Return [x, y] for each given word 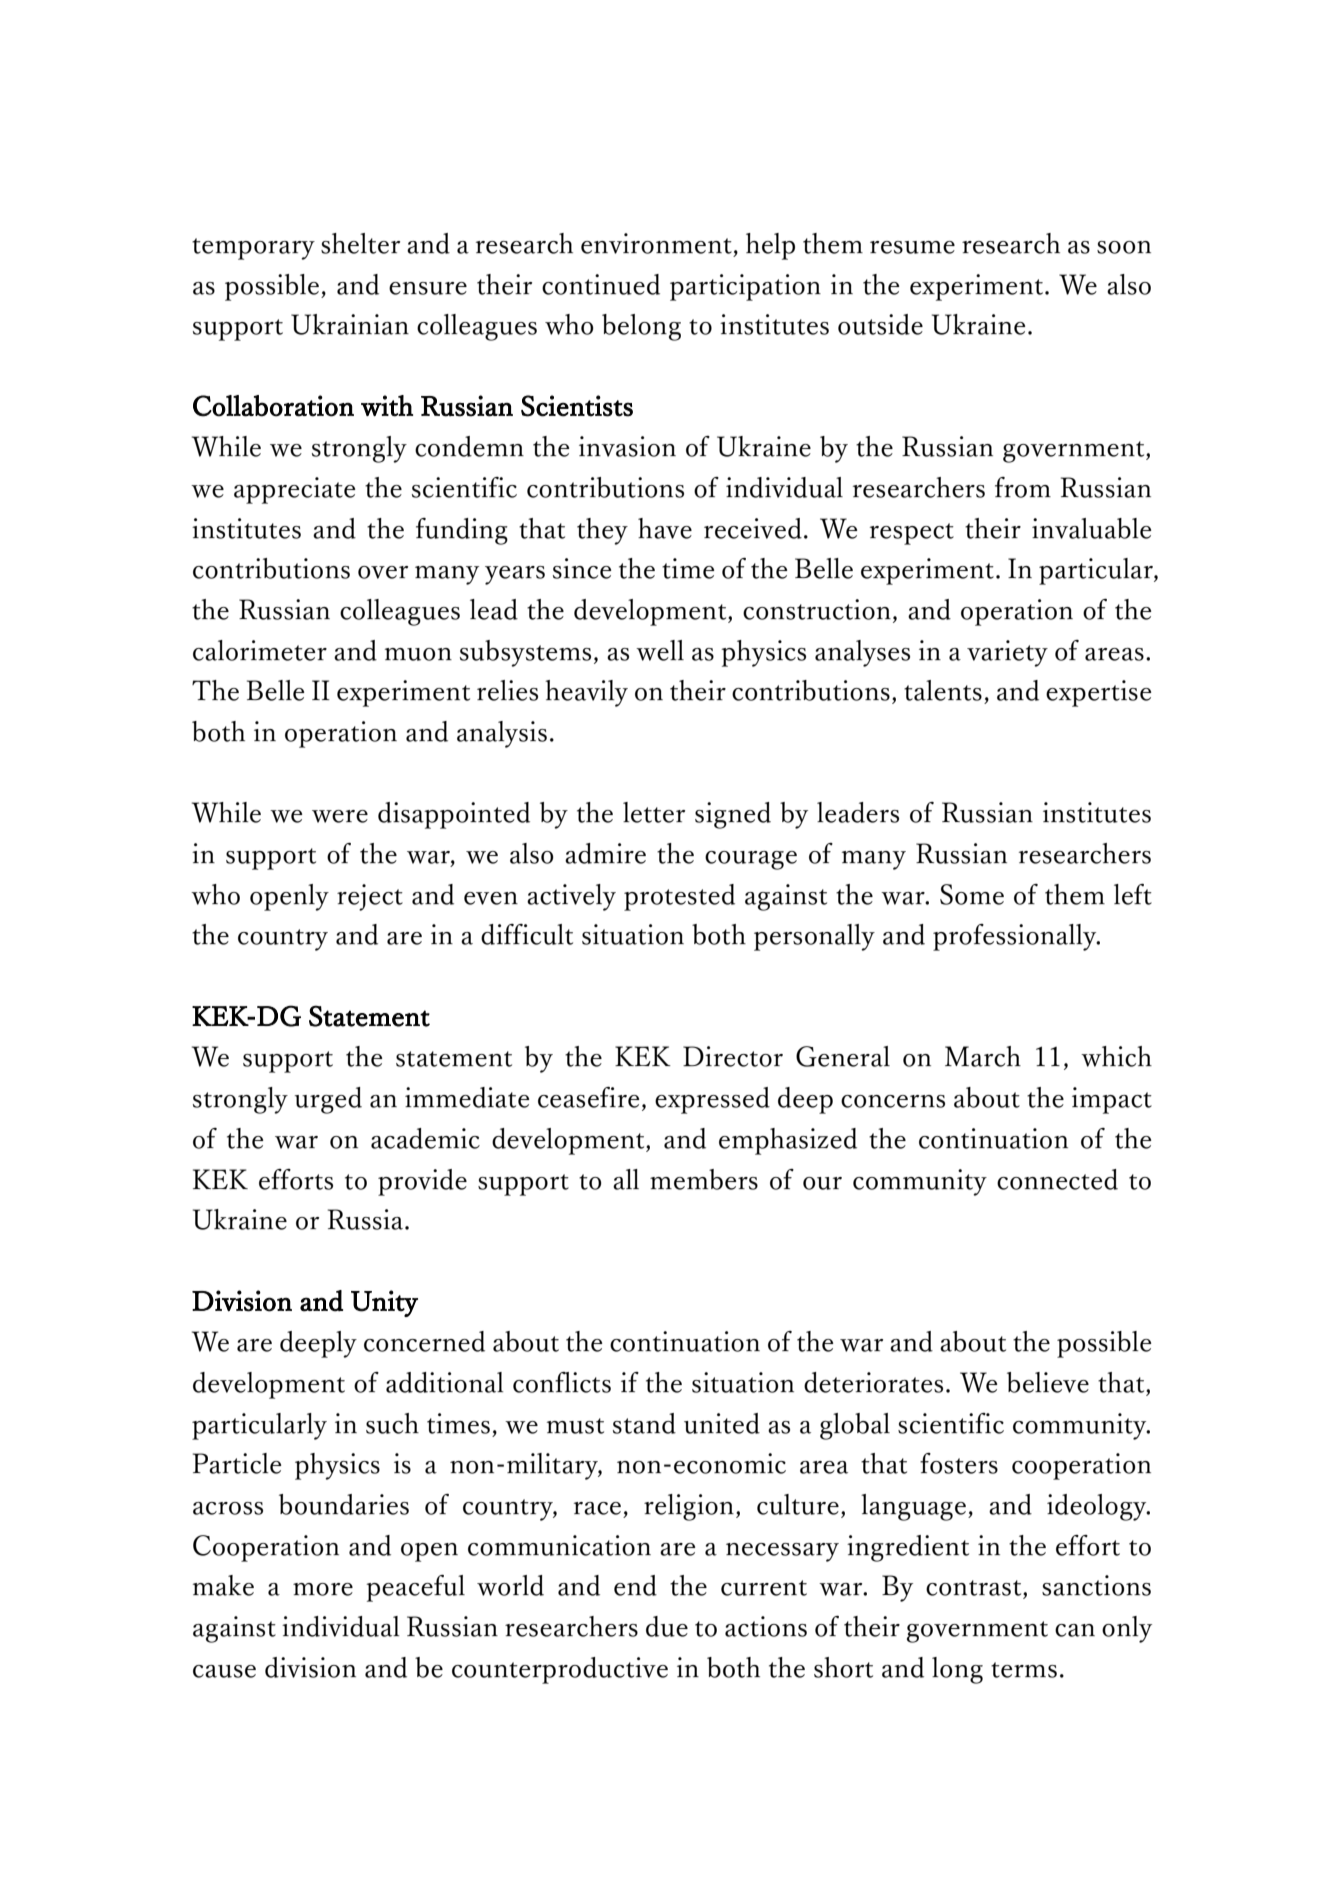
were [340, 816]
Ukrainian [350, 324]
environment [656, 243]
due [667, 1626]
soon [1124, 247]
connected [1057, 1179]
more [323, 1589]
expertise [1099, 693]
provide [422, 1182]
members [704, 1179]
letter [654, 812]
